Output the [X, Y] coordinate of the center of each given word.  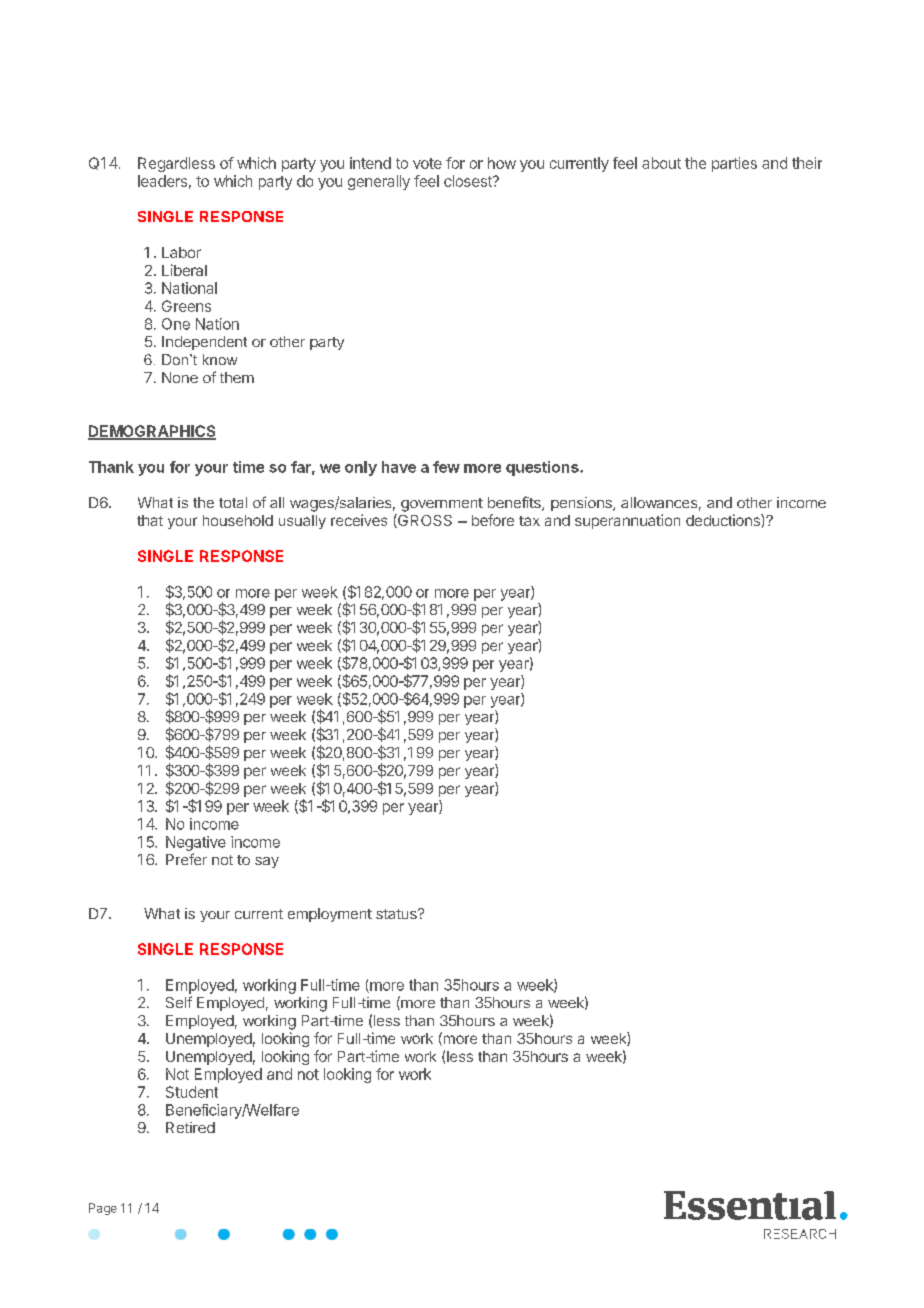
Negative [196, 843]
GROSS [424, 521]
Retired [190, 1127]
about [661, 163]
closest [469, 181]
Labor [181, 252]
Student [192, 1092]
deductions [724, 520]
